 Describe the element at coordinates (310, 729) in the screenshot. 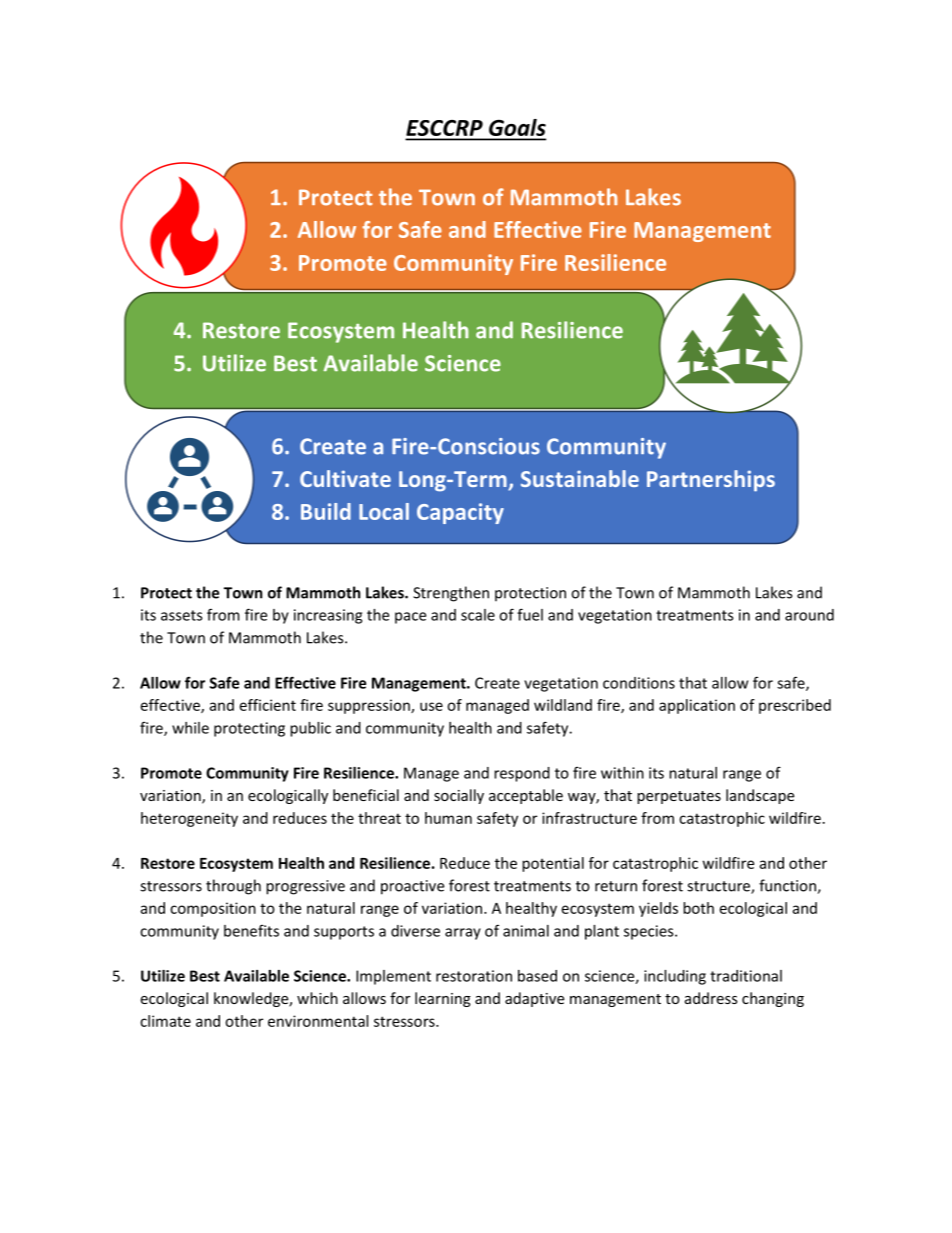

I see `public` at that location.
